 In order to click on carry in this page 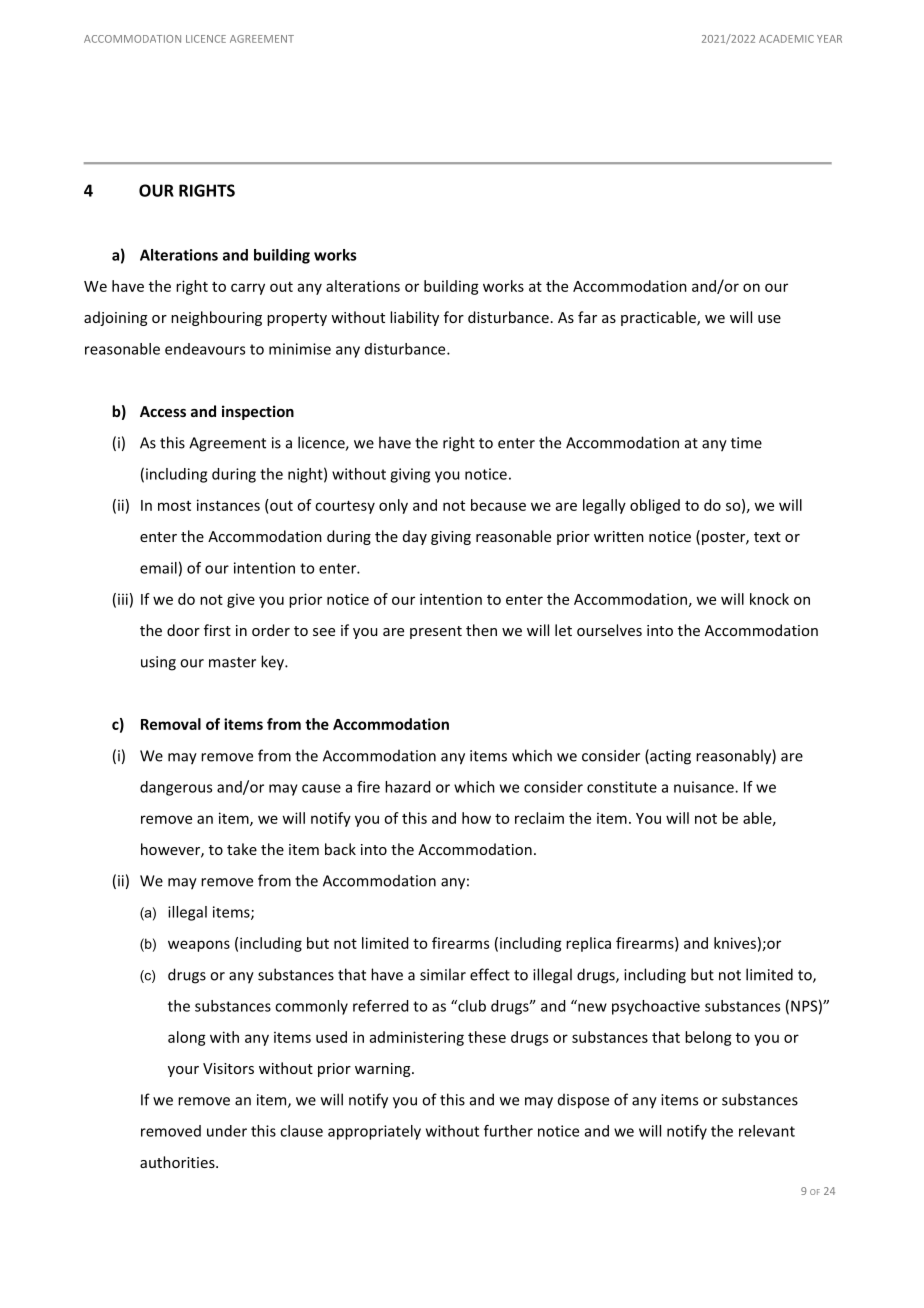, I will do `click(248, 289)`.
